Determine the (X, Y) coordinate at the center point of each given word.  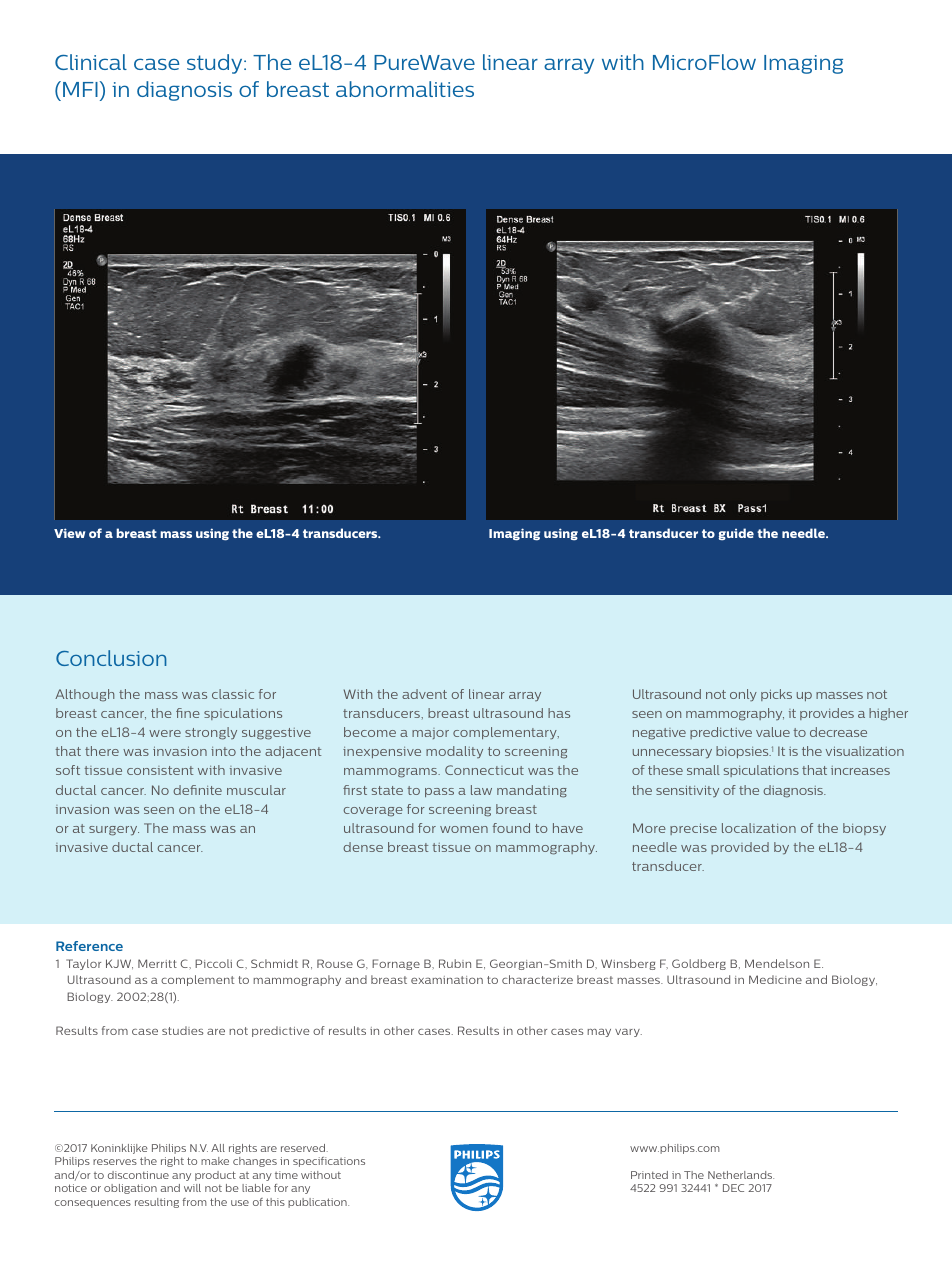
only (743, 695)
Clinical (91, 62)
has (559, 713)
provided (740, 848)
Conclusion (111, 658)
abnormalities (405, 89)
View (69, 533)
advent (424, 694)
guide (736, 534)
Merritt (157, 963)
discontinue (138, 1175)
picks (776, 695)
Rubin (455, 963)
